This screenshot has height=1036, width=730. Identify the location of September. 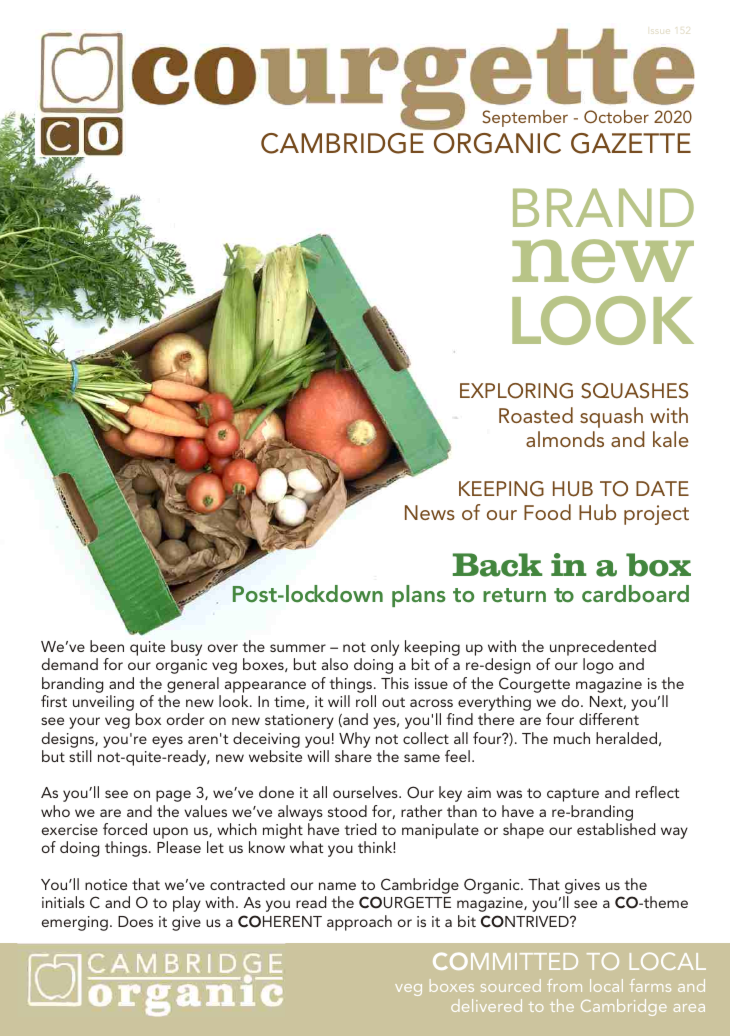
(525, 118).
